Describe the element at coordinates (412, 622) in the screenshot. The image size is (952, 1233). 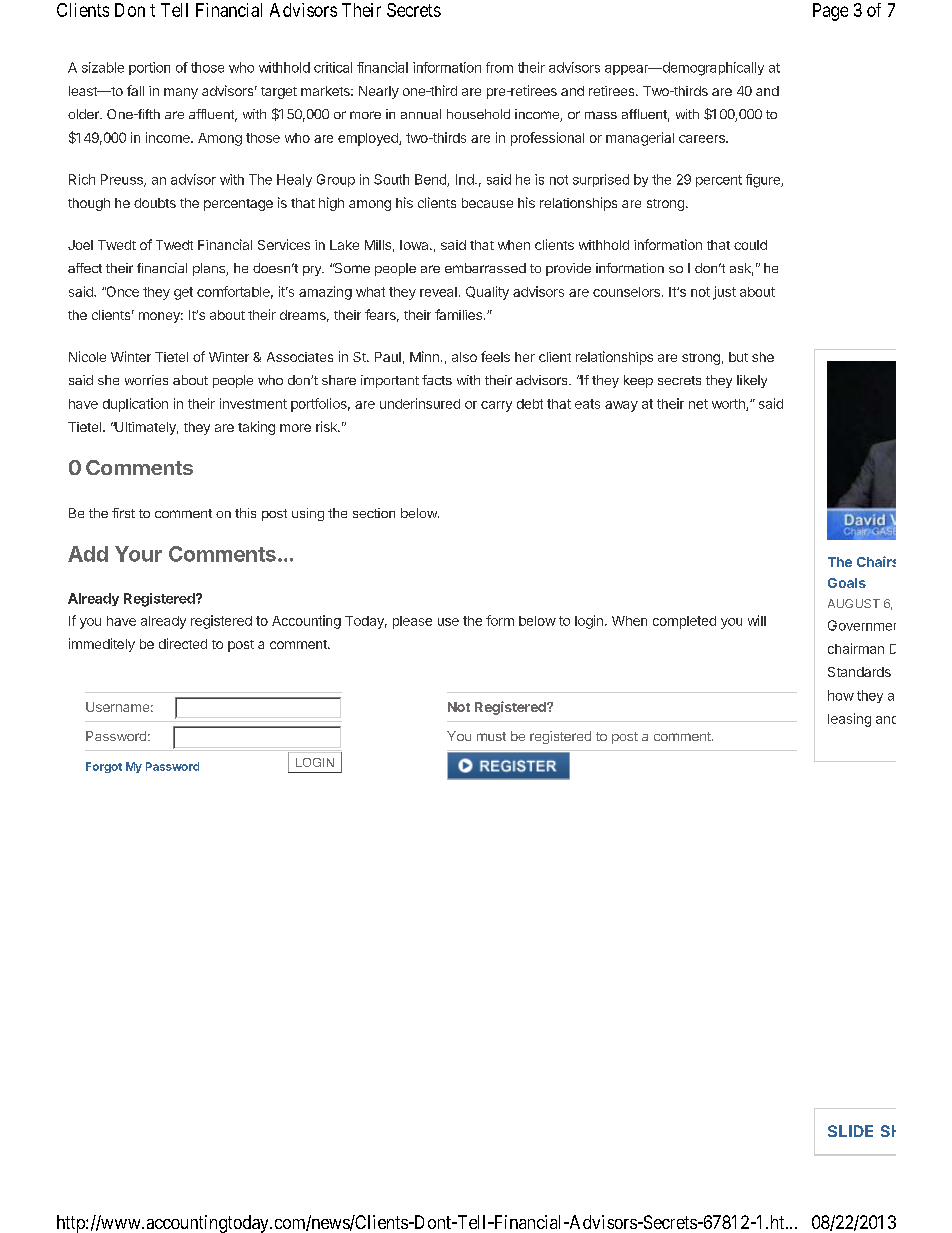
I see `please` at that location.
